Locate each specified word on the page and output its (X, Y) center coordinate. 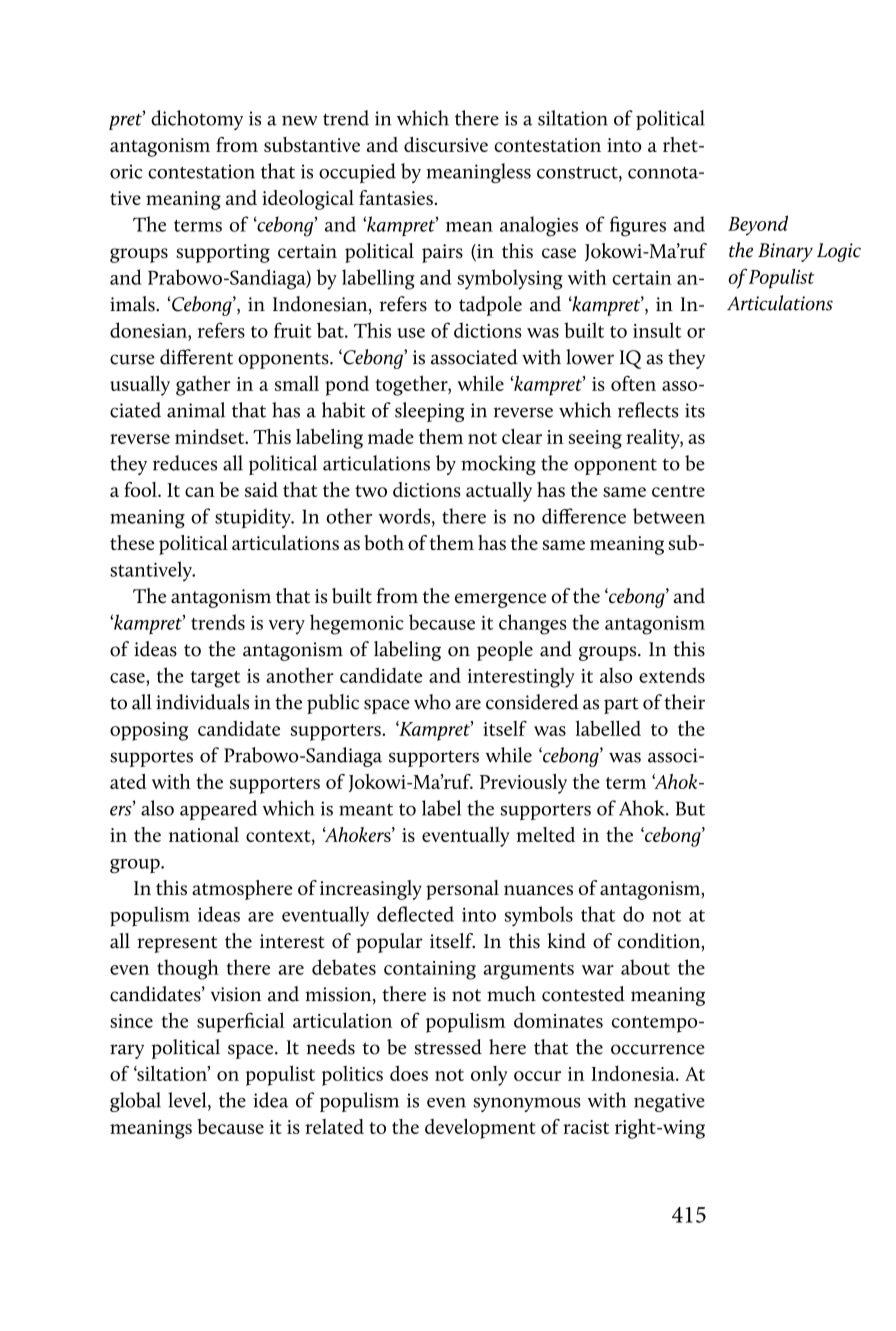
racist (586, 1127)
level (188, 1101)
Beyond (758, 225)
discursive (446, 144)
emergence (500, 600)
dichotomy (197, 120)
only (489, 1076)
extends (672, 675)
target (215, 679)
